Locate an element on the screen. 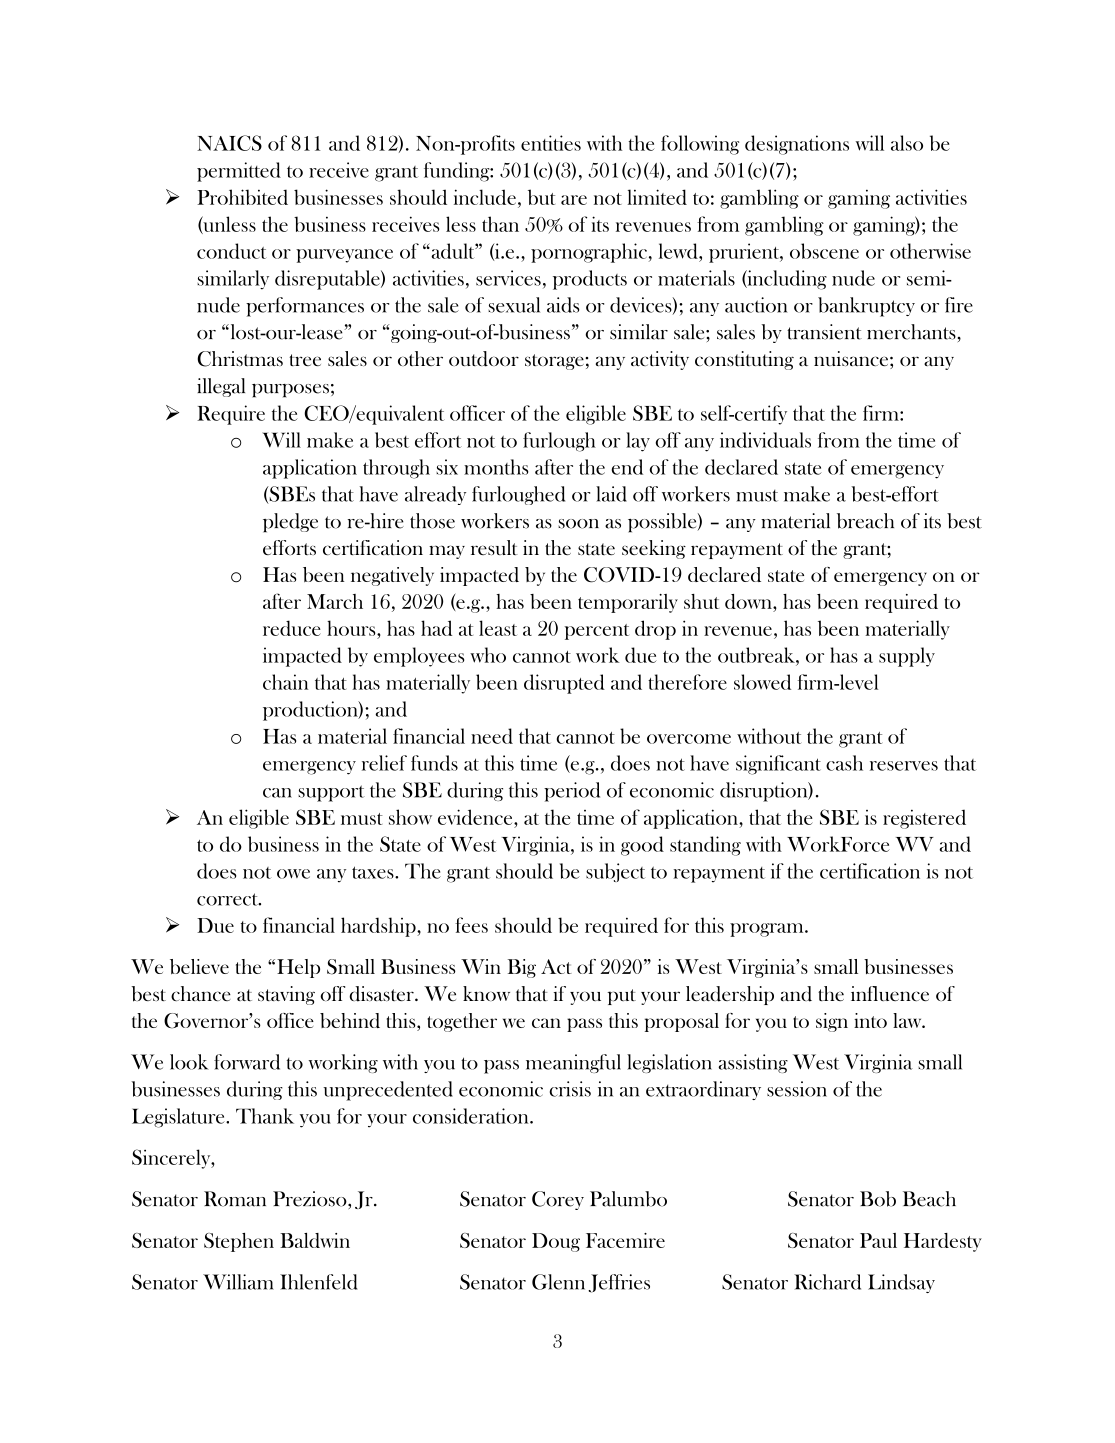  purposes is located at coordinates (290, 391).
